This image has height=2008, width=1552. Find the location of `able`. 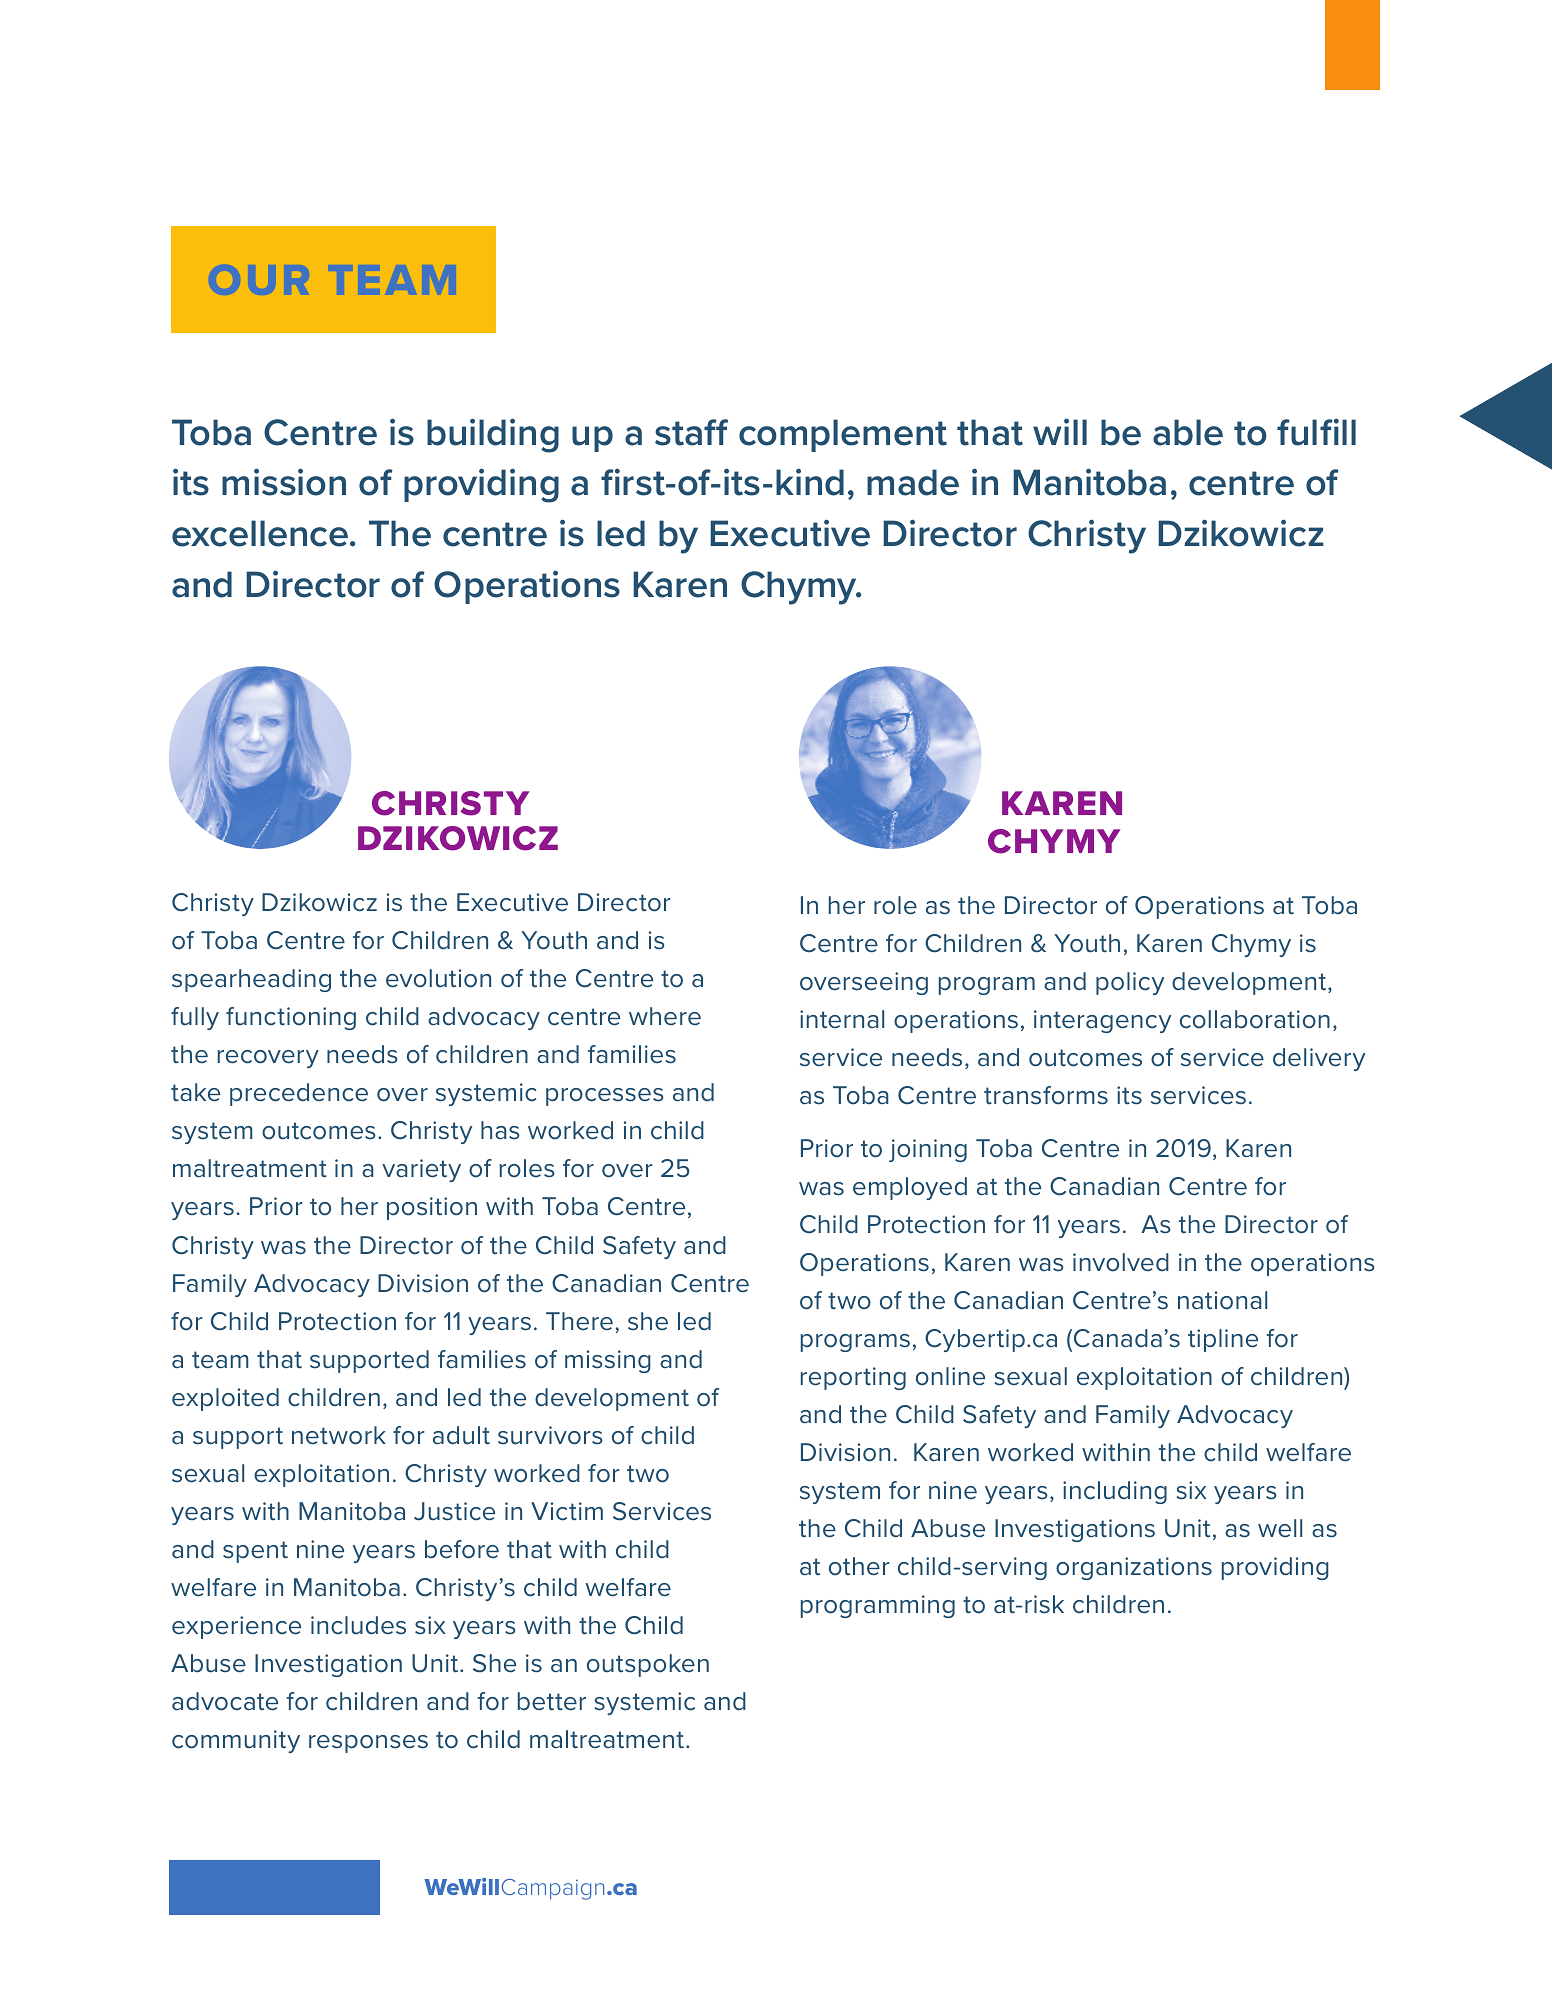

able is located at coordinates (1188, 432).
